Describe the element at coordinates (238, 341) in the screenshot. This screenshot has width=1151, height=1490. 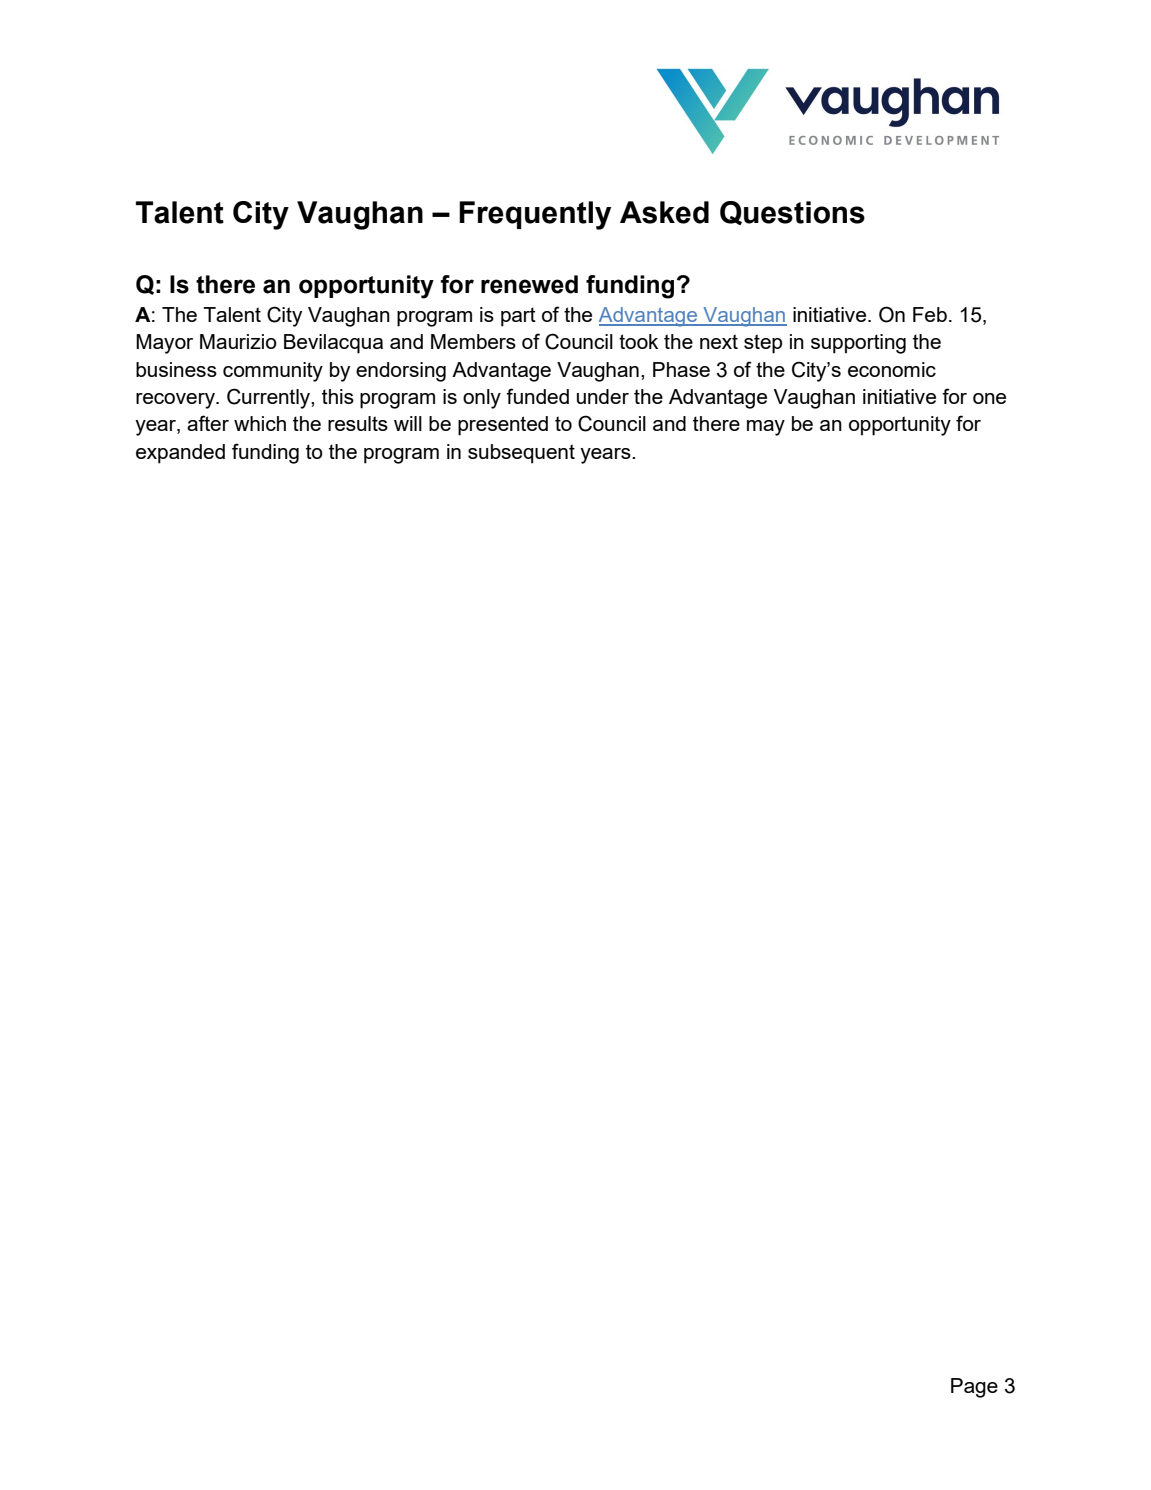
I see `Maurizio` at that location.
